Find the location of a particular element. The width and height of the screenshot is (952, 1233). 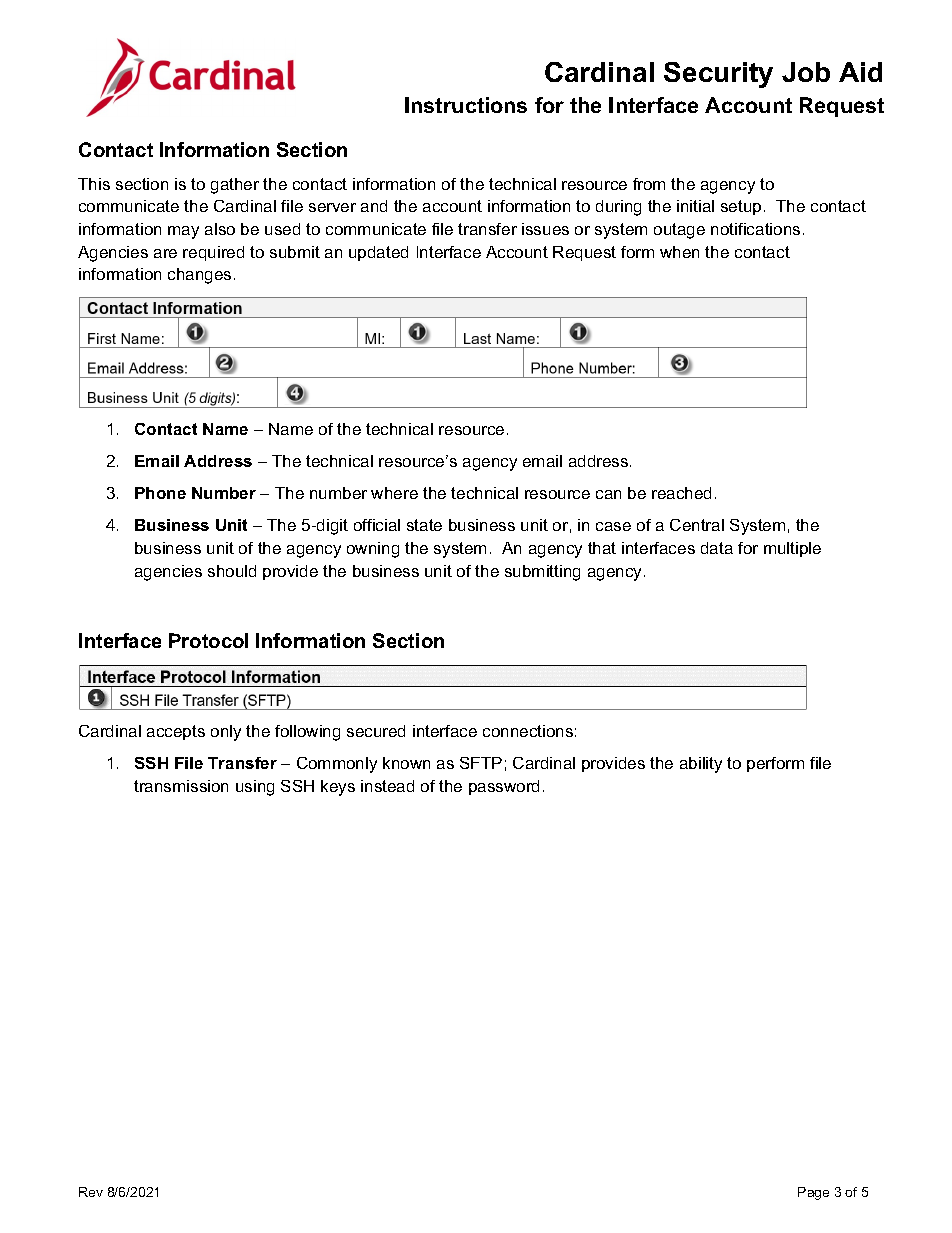

Job is located at coordinates (806, 72).
